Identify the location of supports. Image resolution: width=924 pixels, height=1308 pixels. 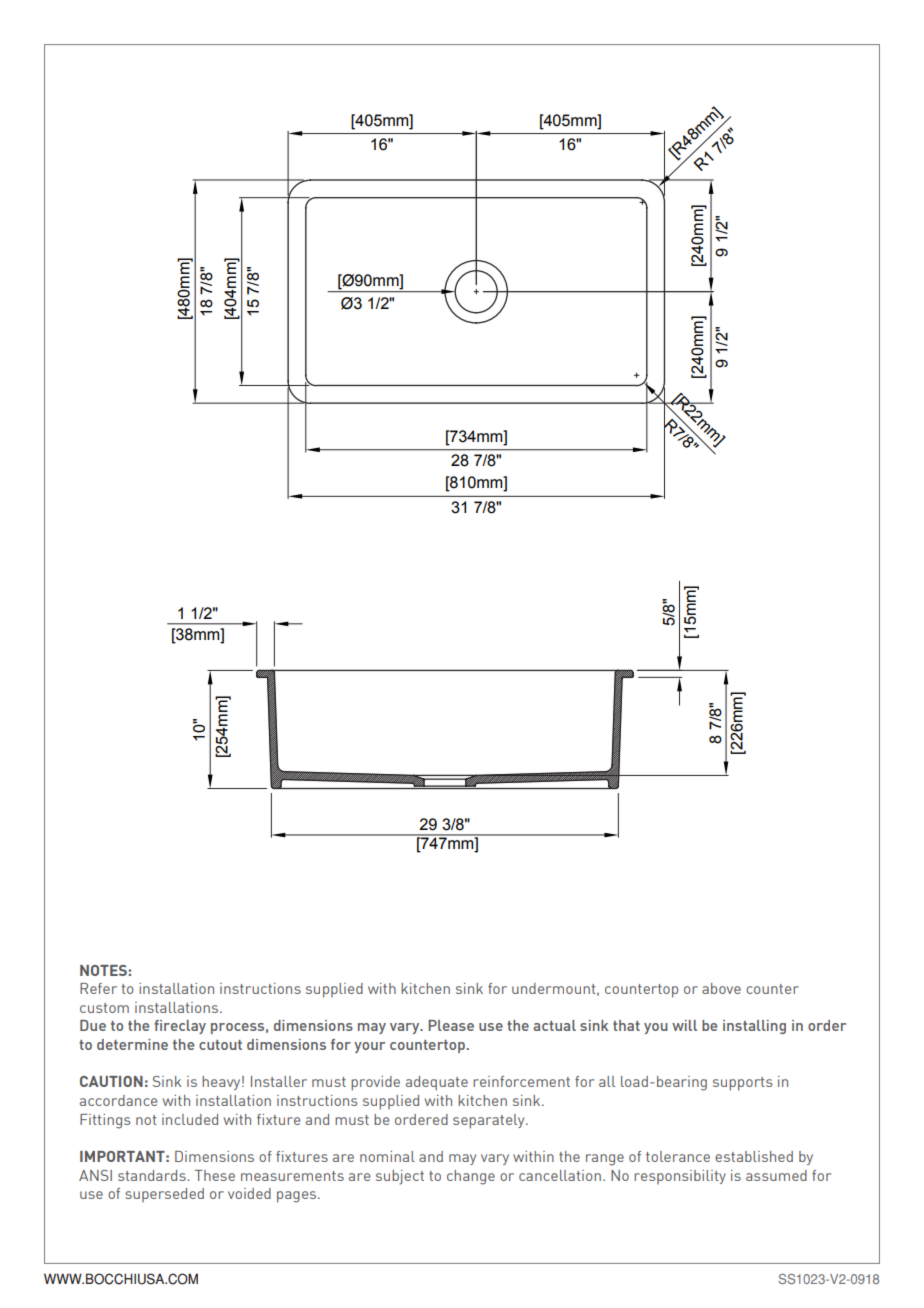
(742, 1084).
